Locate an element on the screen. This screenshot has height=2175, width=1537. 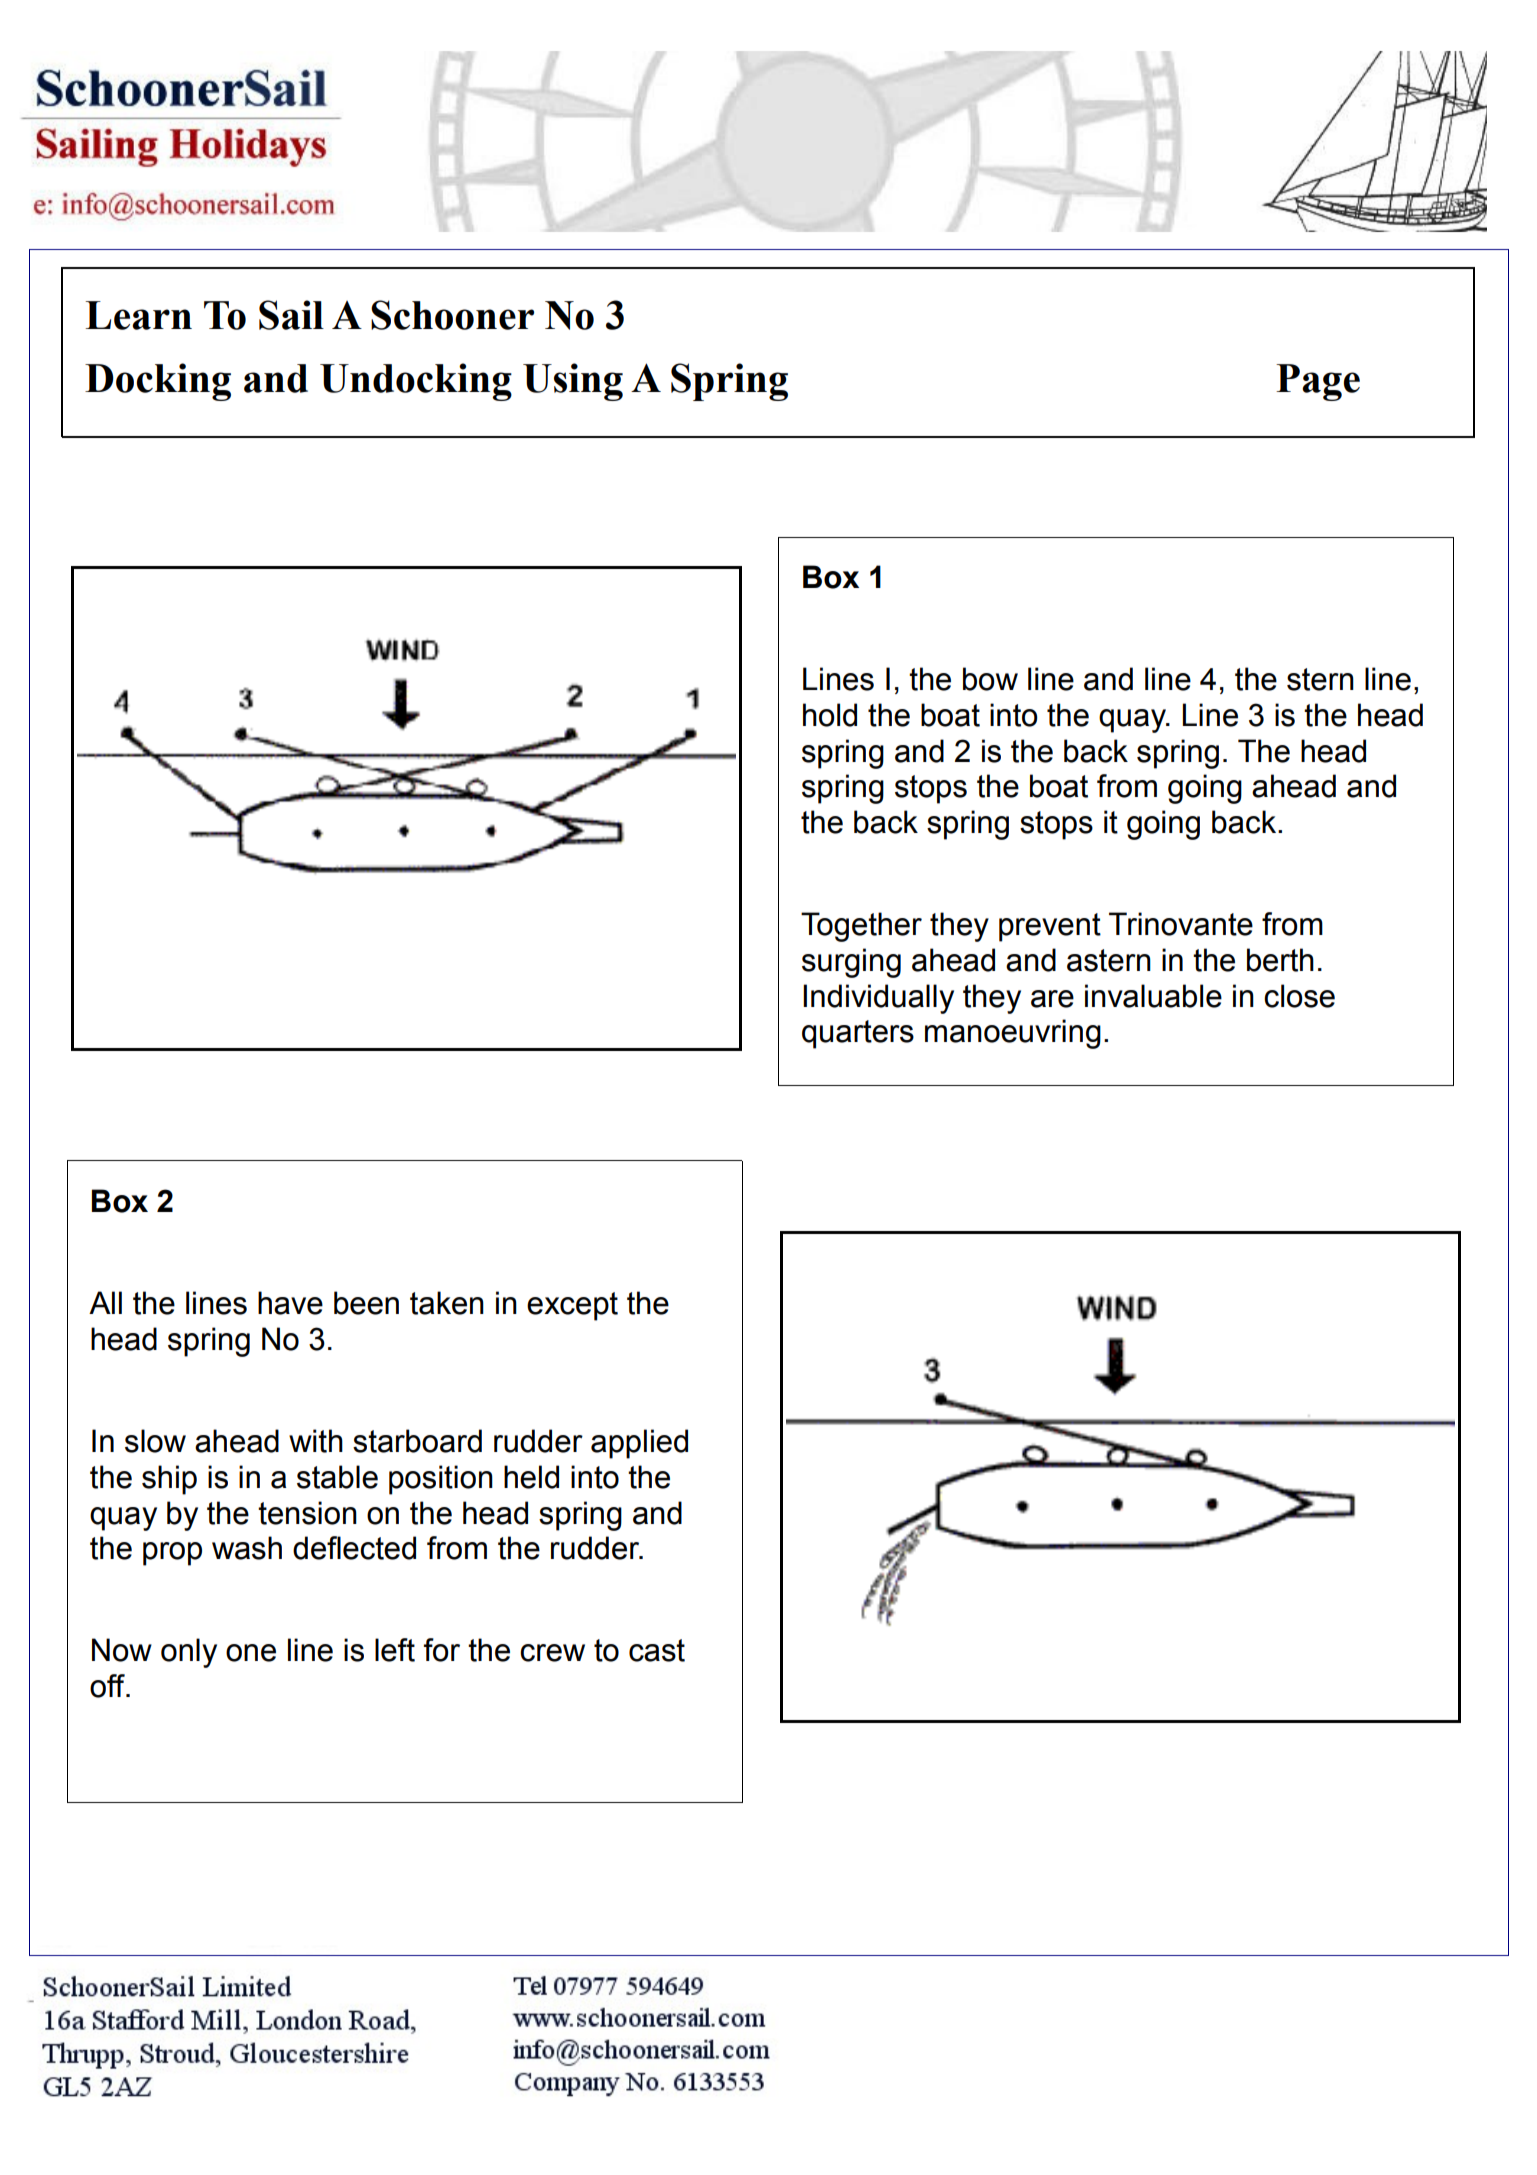
Sail is located at coordinates (291, 315).
